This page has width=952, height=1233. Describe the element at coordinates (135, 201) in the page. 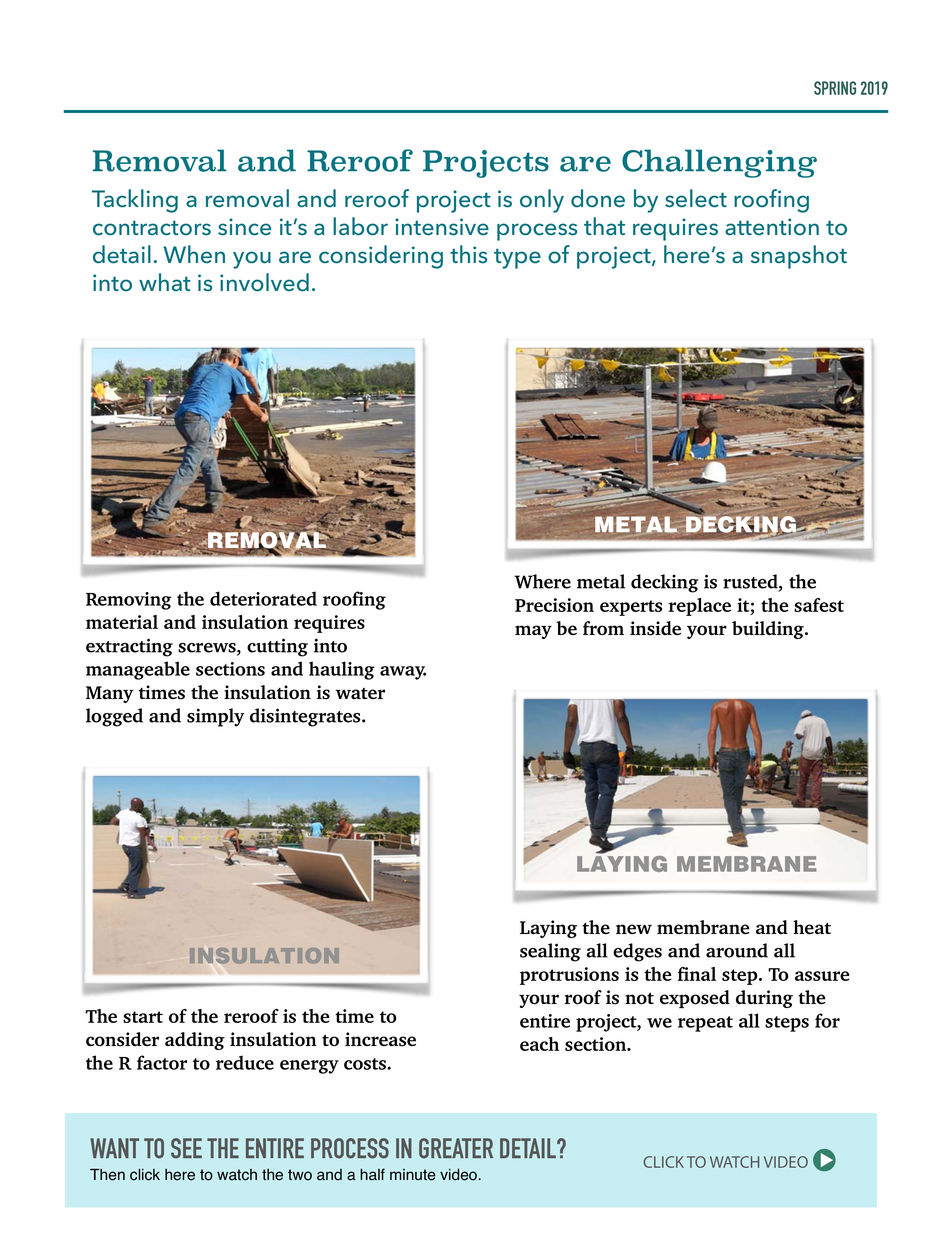

I see `Tackling` at that location.
